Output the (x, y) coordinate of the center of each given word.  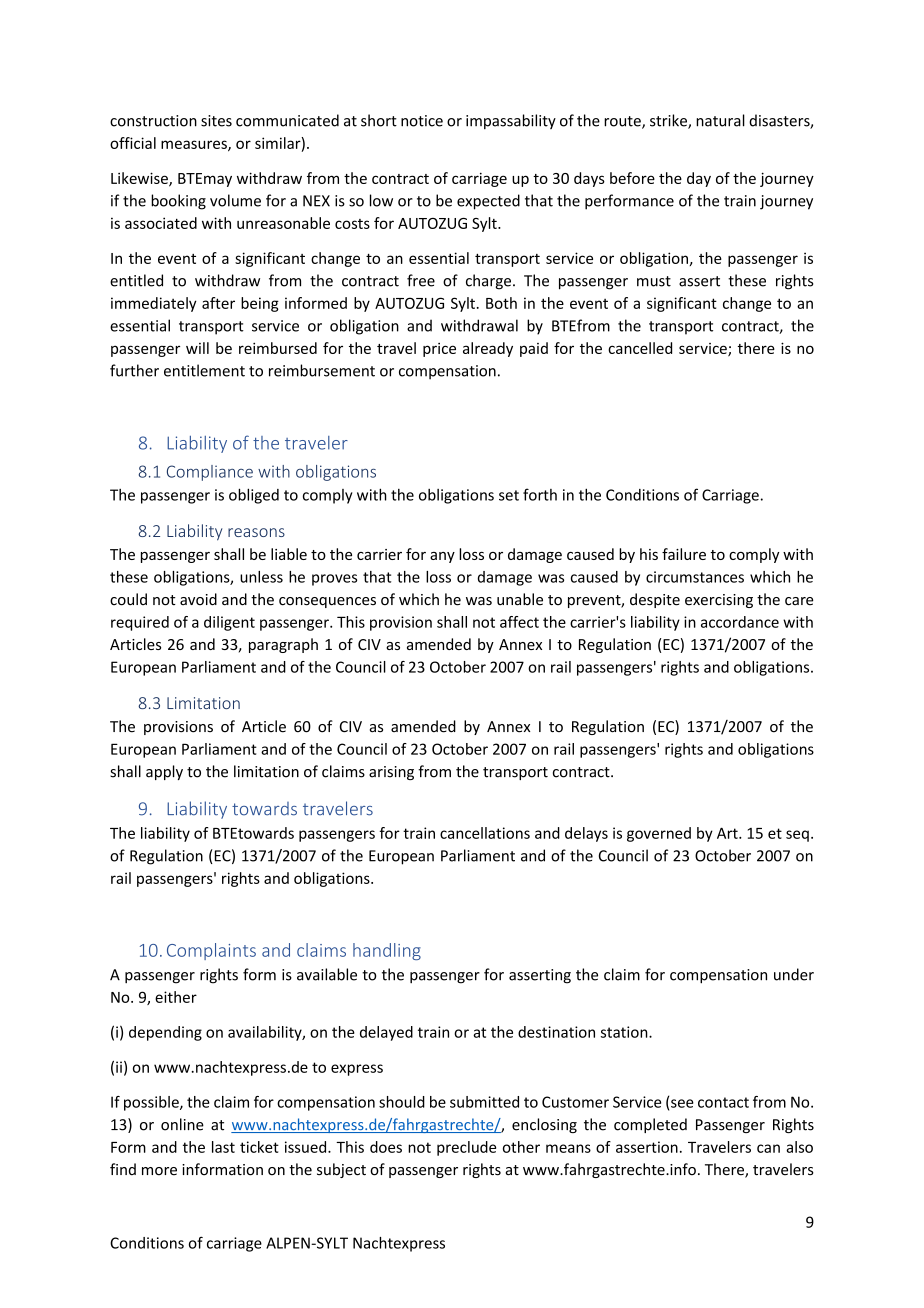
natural (720, 120)
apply (164, 772)
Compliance (210, 473)
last (223, 1147)
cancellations (485, 833)
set (509, 495)
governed (659, 834)
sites (216, 121)
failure (684, 554)
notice (422, 121)
